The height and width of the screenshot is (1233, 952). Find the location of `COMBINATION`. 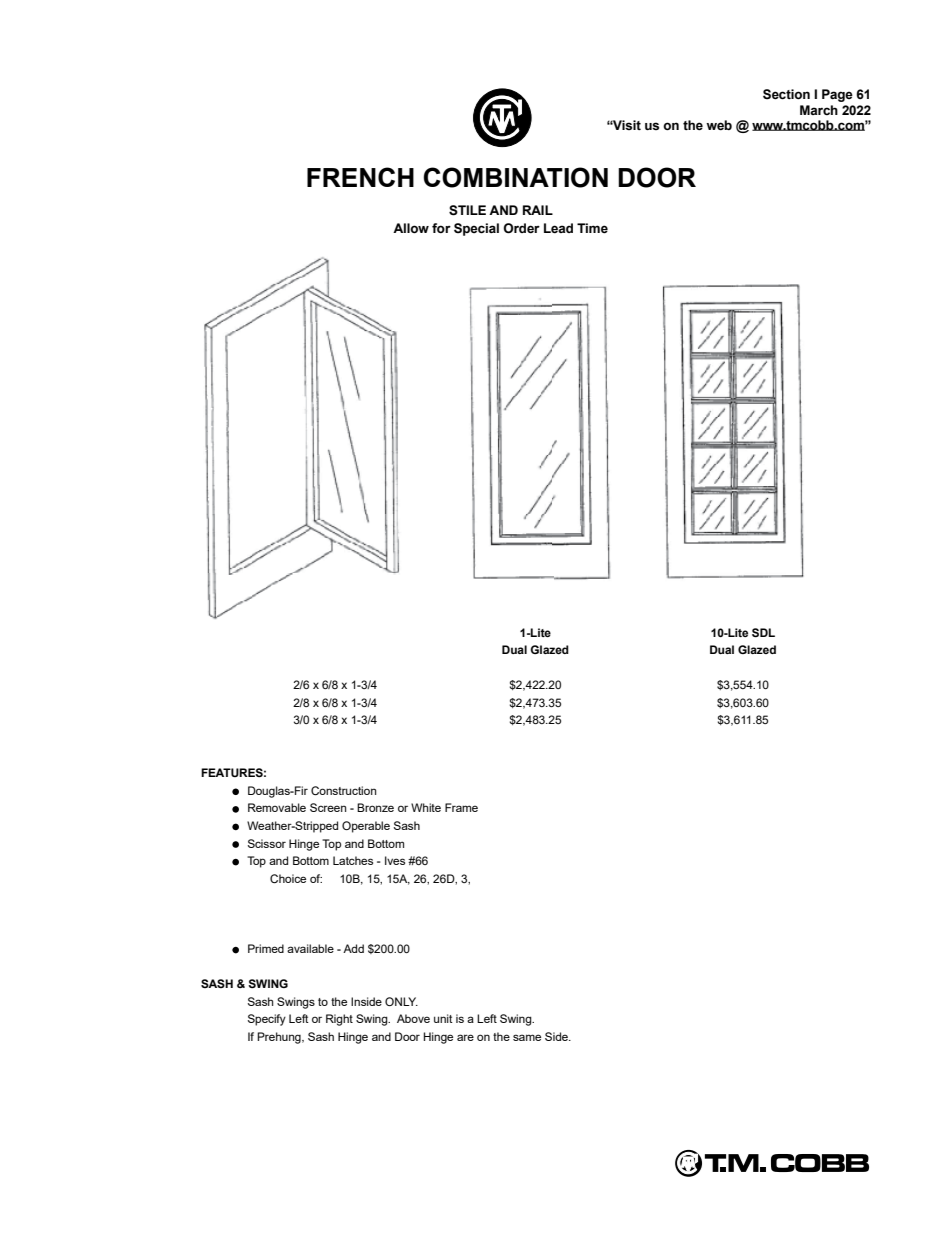

COMBINATION is located at coordinates (515, 177).
